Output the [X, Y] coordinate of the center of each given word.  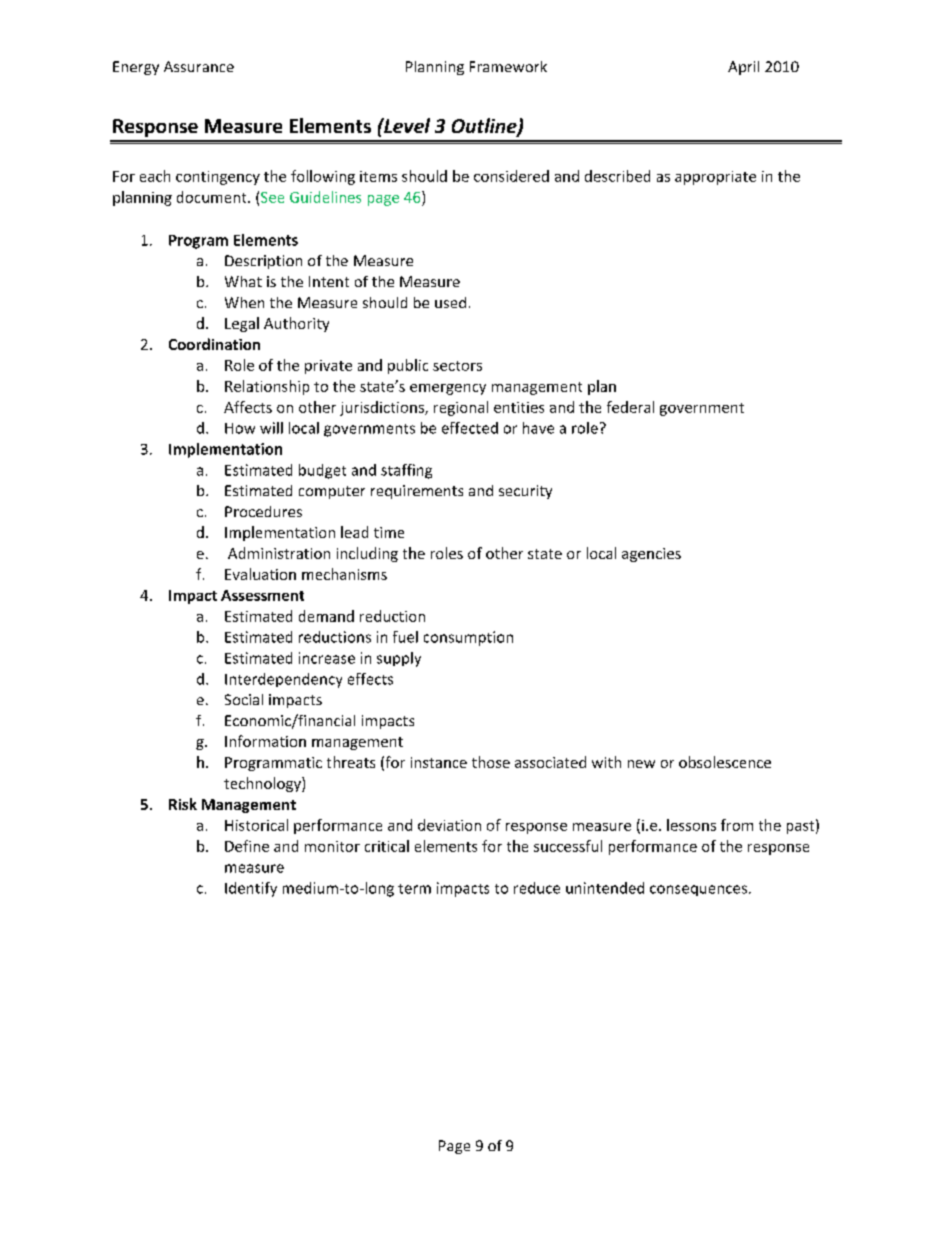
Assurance [199, 66]
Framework [508, 66]
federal [630, 407]
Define [247, 846]
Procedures [263, 511]
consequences [700, 890]
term [414, 889]
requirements [417, 492]
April [743, 68]
